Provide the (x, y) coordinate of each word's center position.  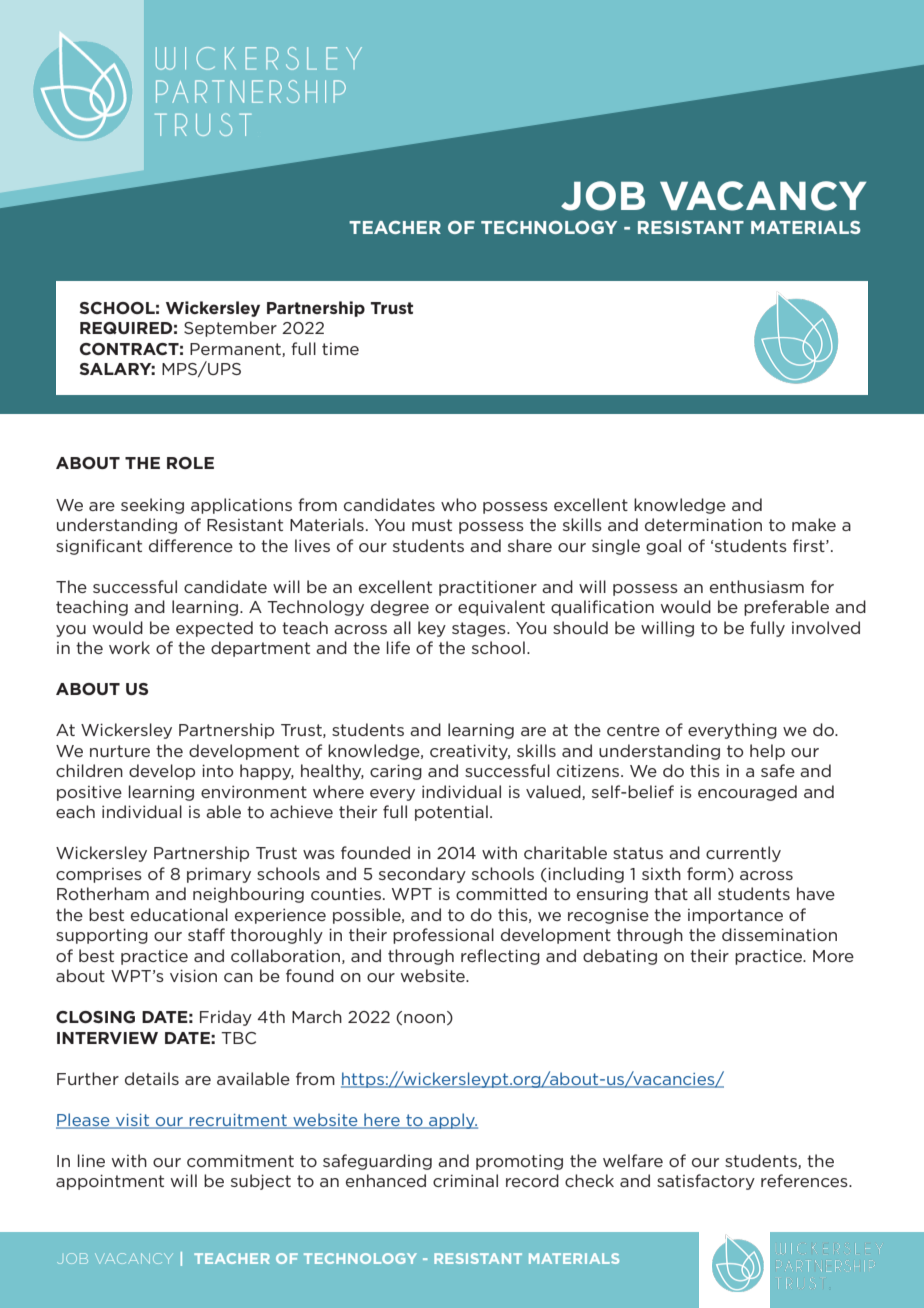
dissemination (779, 934)
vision (193, 975)
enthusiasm (757, 586)
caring (396, 772)
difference (191, 545)
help (767, 752)
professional (443, 936)
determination (703, 524)
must (432, 525)
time (340, 349)
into (218, 770)
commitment (240, 1160)
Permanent (236, 350)
